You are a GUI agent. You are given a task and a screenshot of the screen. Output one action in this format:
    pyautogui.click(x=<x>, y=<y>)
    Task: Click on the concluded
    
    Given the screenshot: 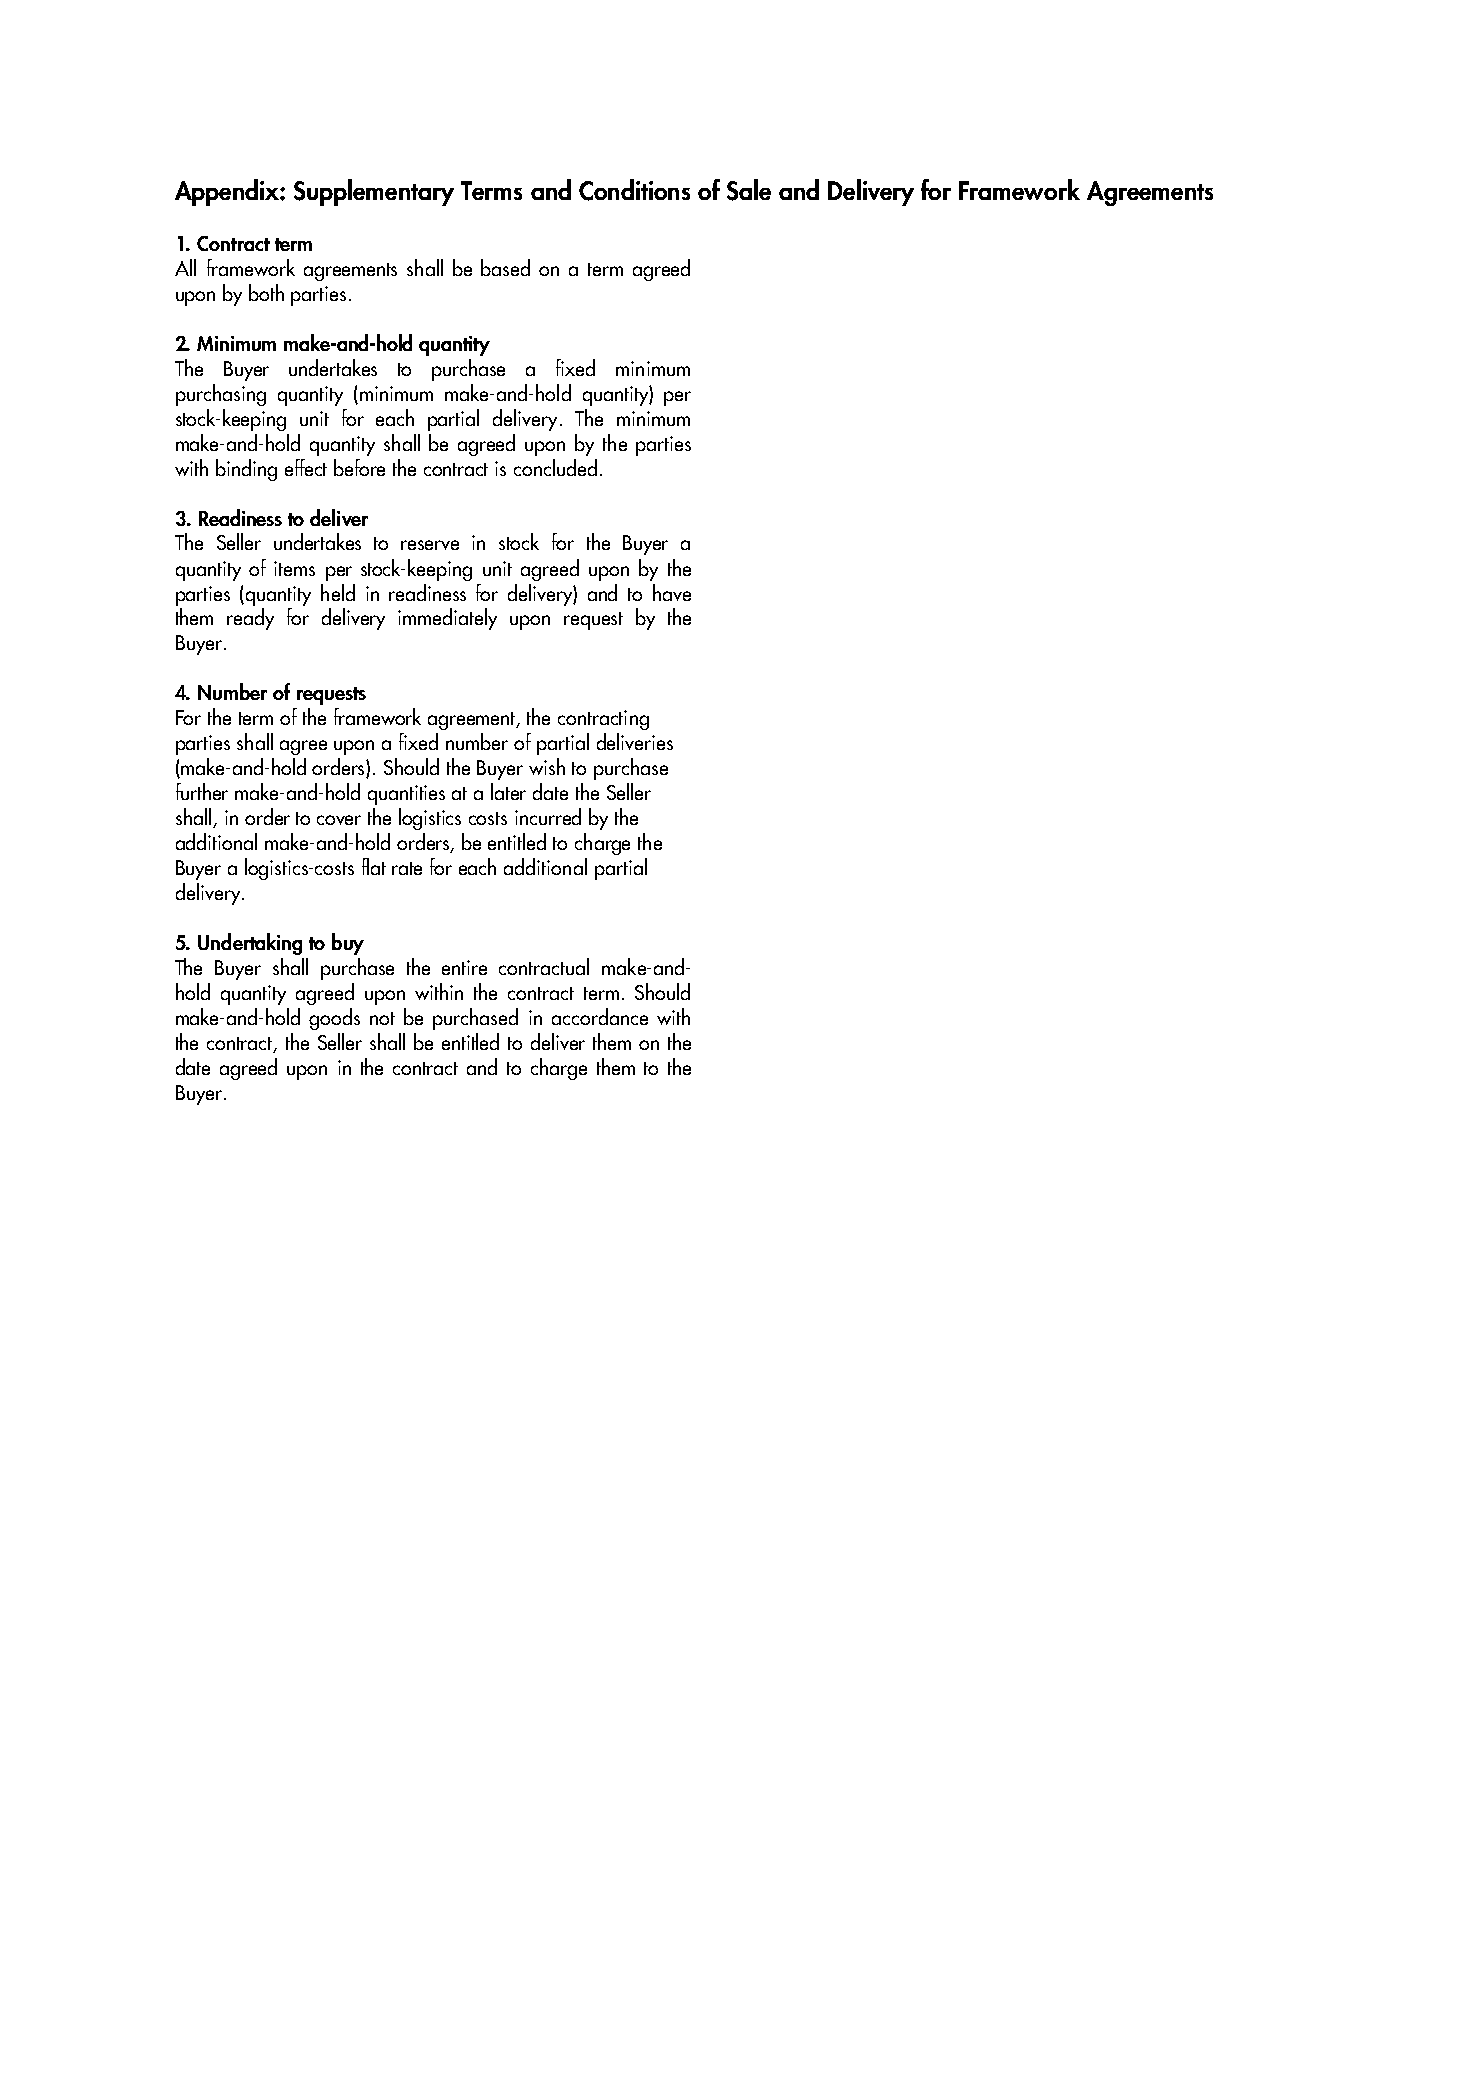 What is the action you would take?
    pyautogui.click(x=555, y=467)
